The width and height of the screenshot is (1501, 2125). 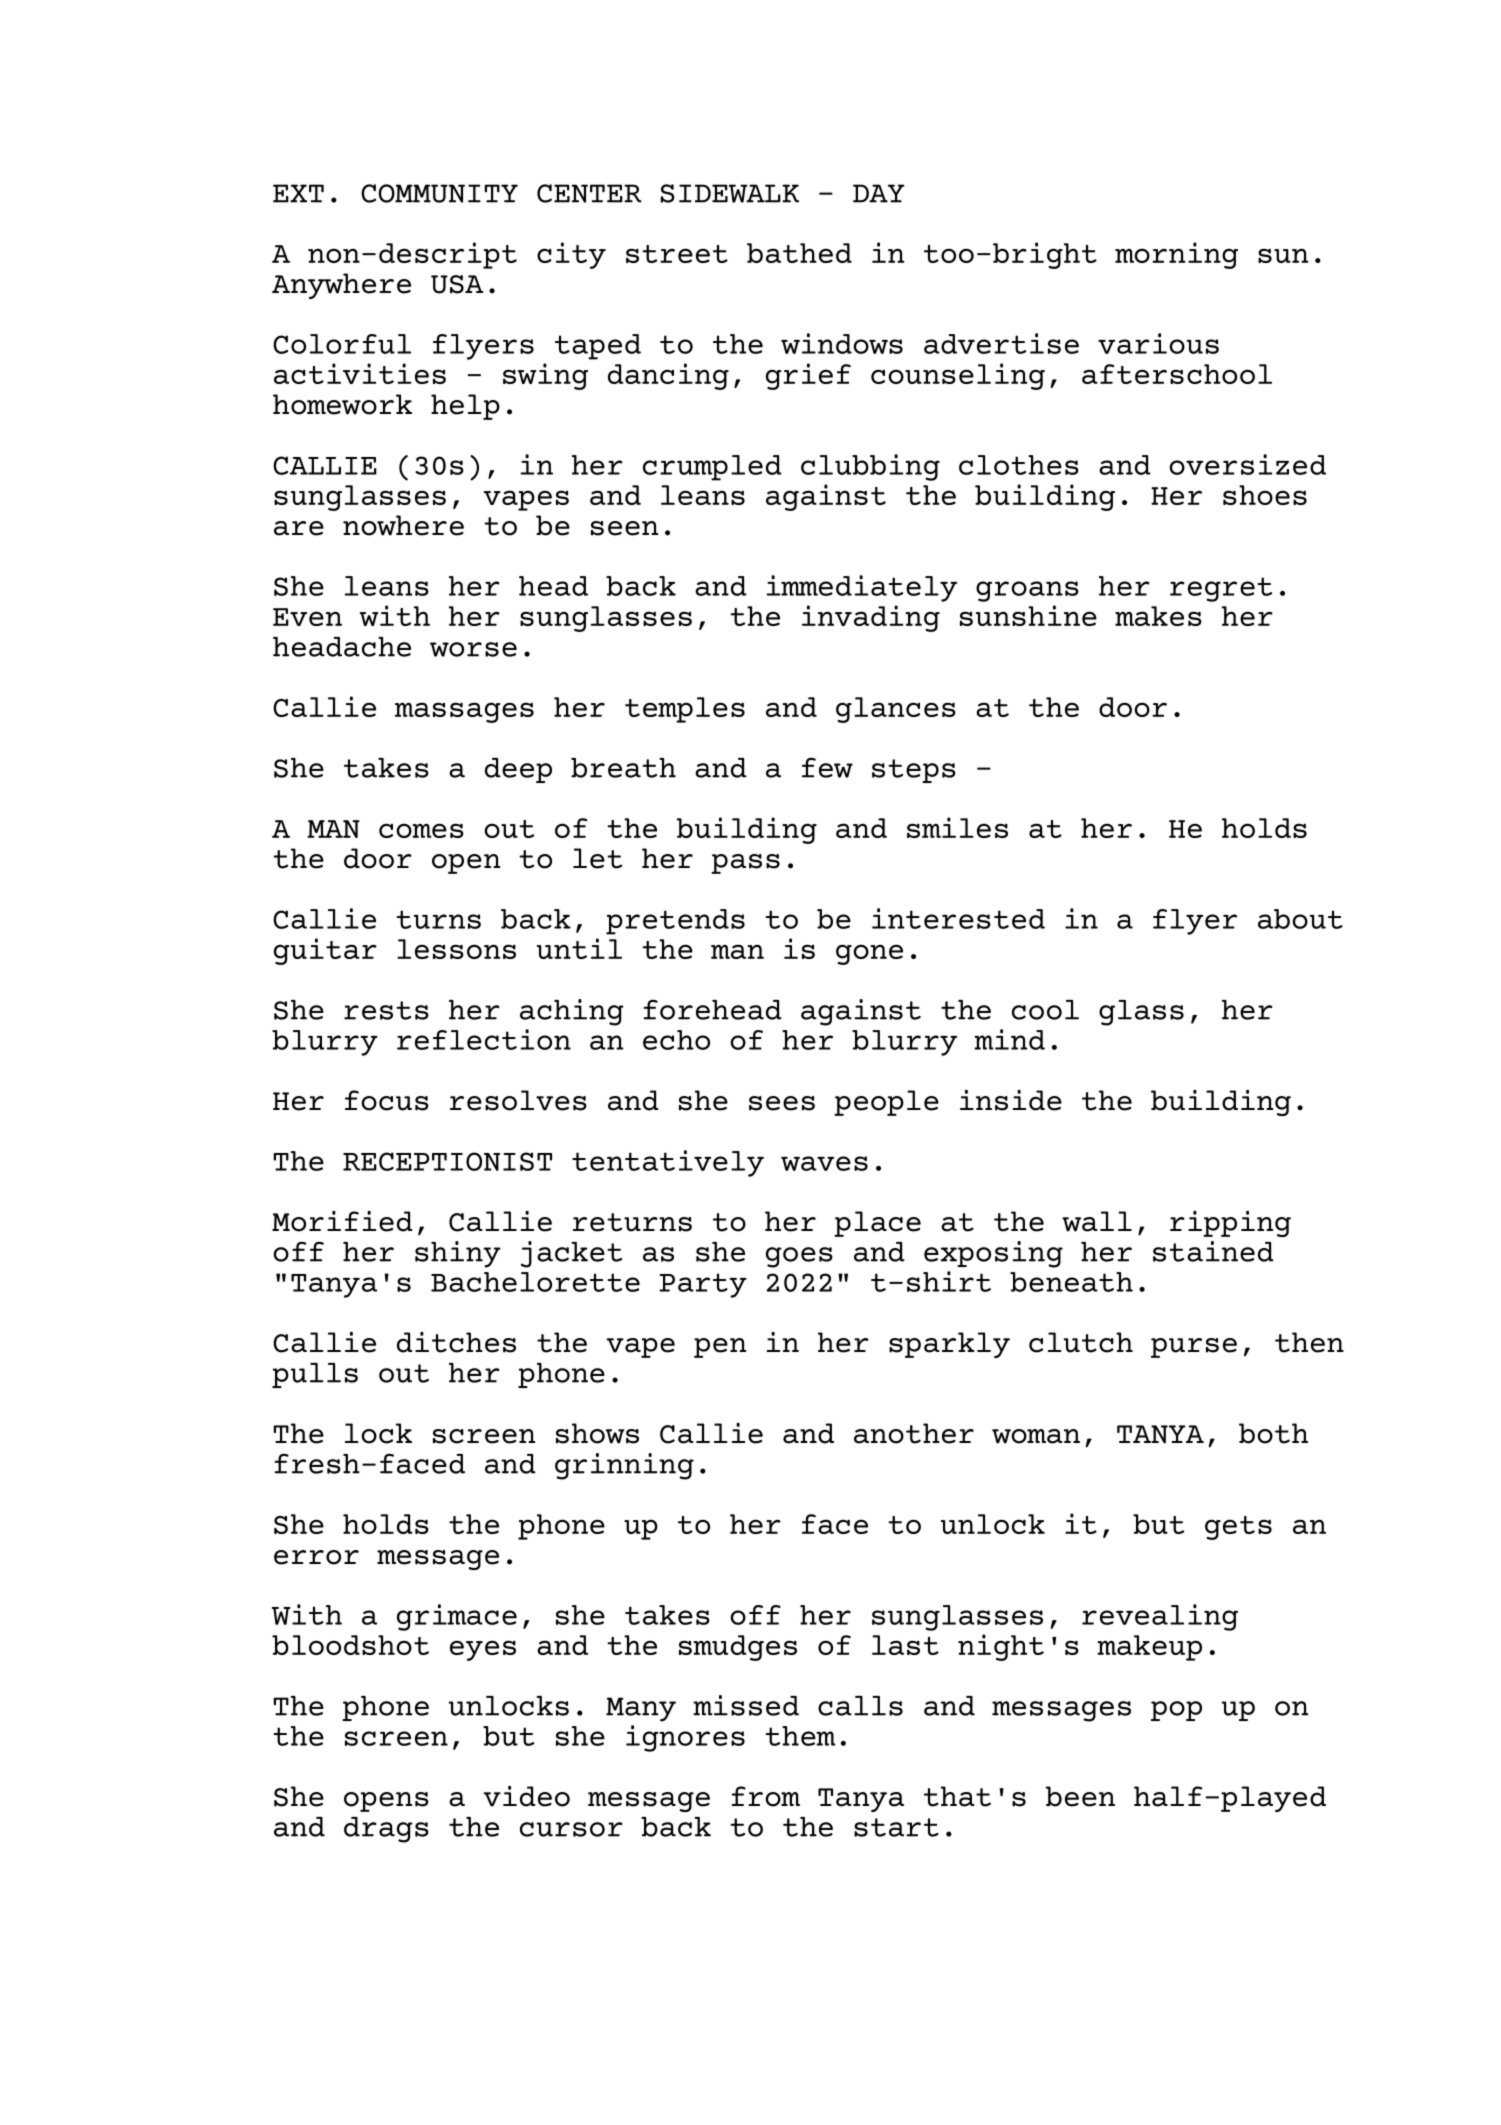 I want to click on ditches, so click(x=456, y=1342).
